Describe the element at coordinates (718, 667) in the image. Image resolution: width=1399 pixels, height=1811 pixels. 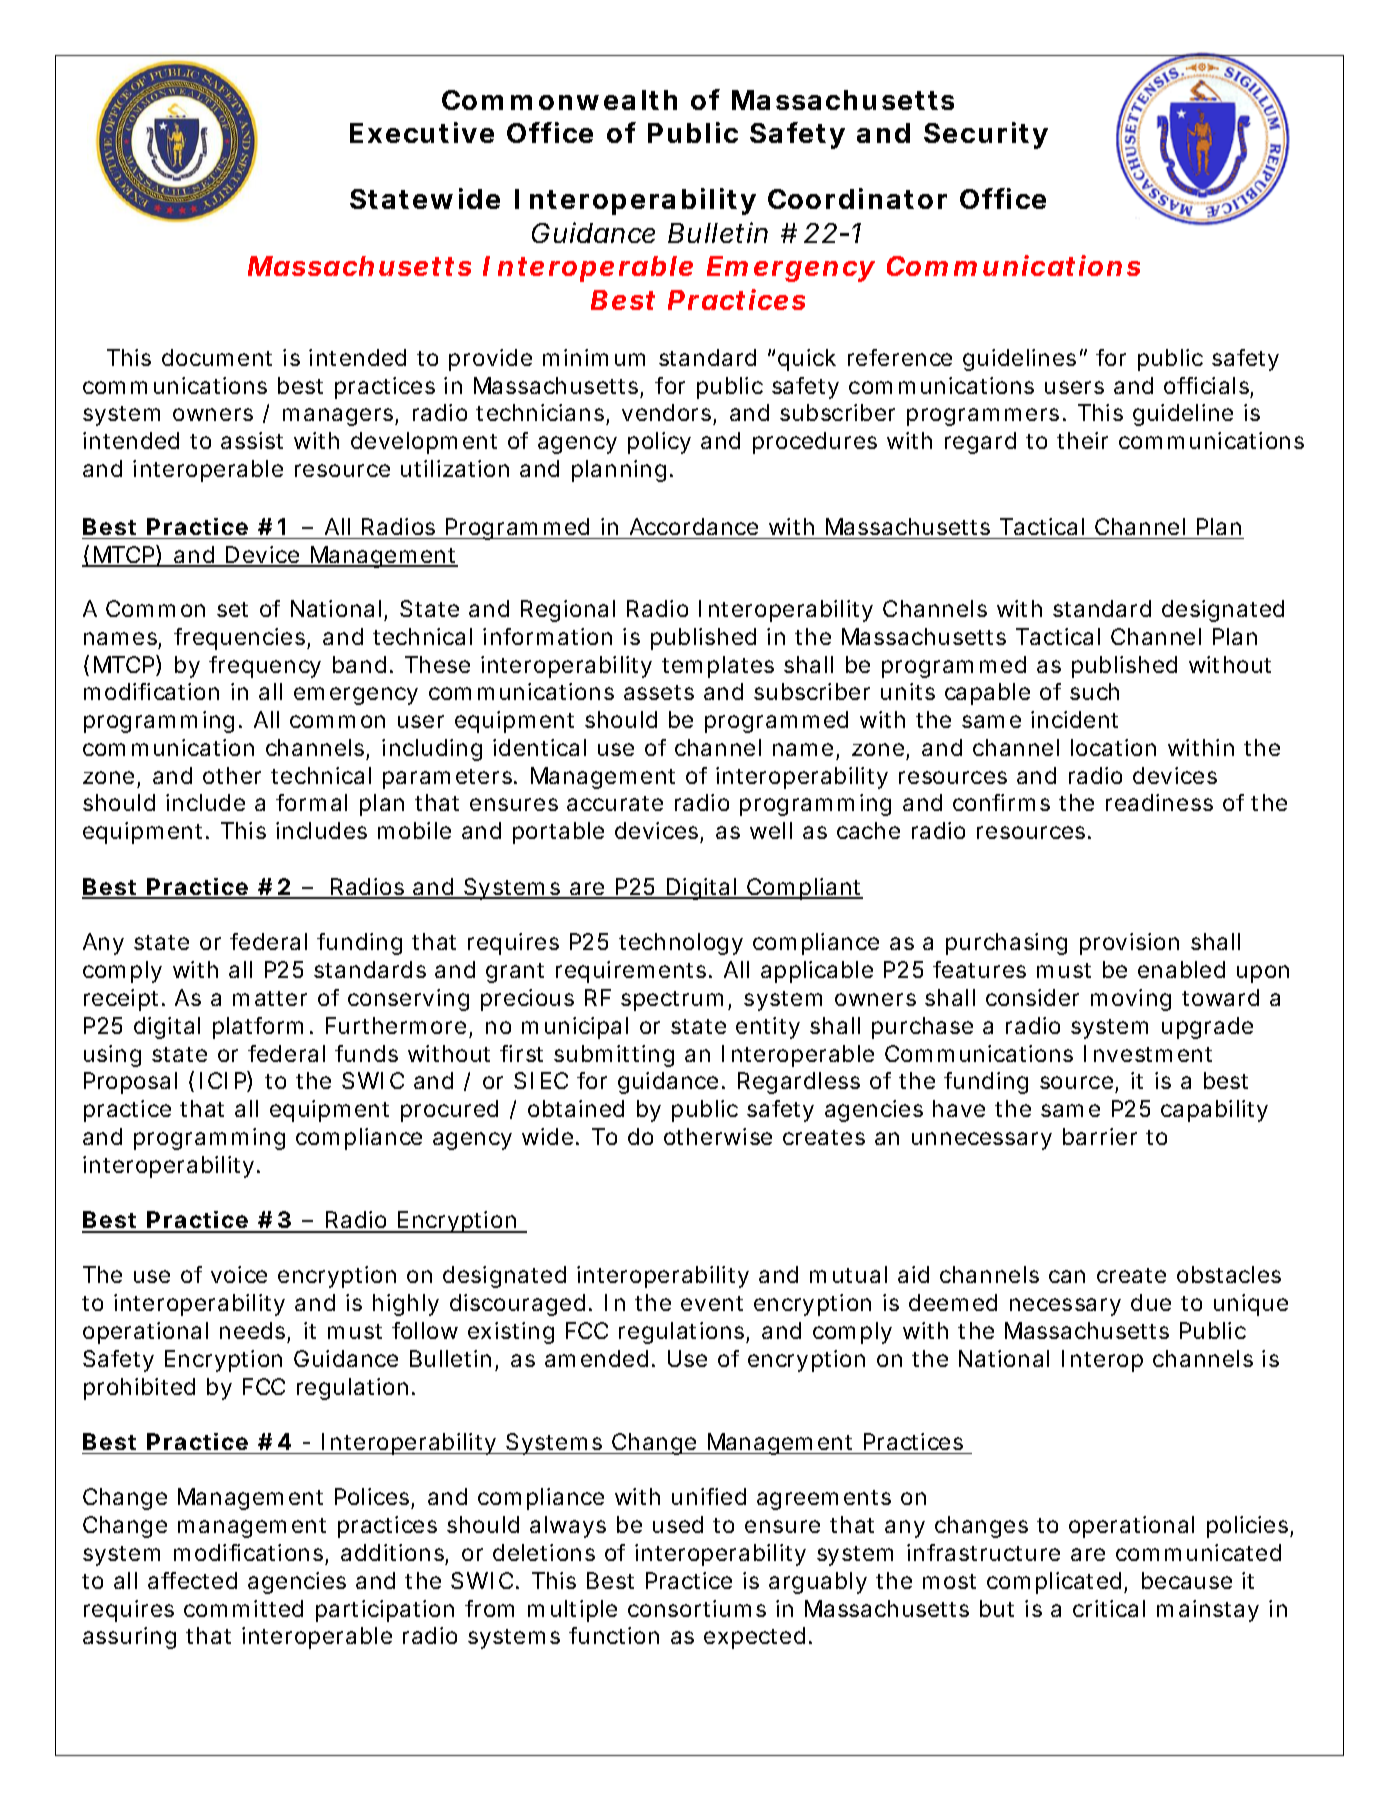
I see `templates` at that location.
